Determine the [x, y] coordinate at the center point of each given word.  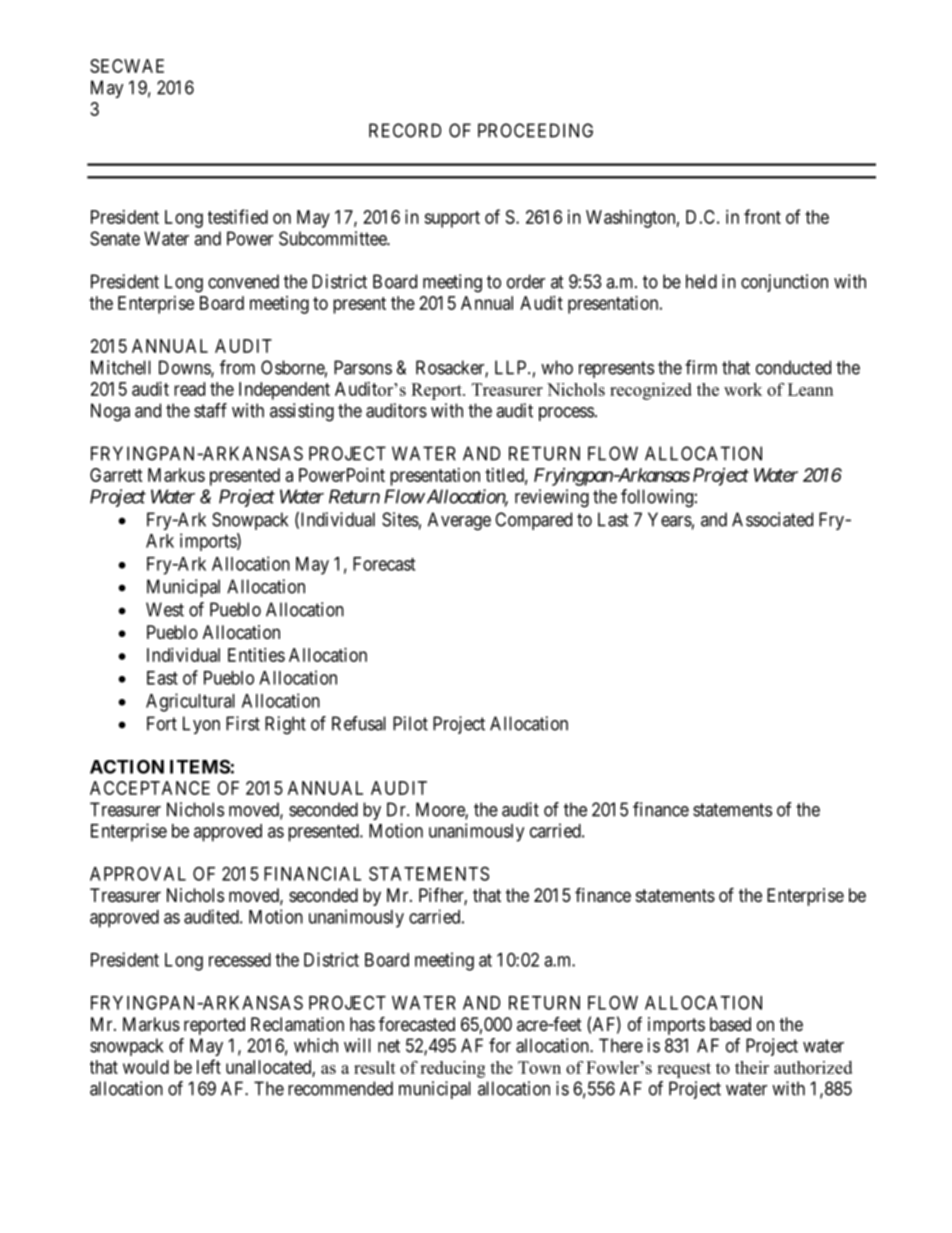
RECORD [405, 130]
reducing [452, 1069]
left [209, 1066]
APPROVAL [138, 873]
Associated [772, 519]
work [743, 389]
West [165, 609]
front [762, 216]
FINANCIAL [312, 873]
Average [459, 521]
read [189, 389]
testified [238, 216]
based [730, 1024]
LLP [512, 367]
